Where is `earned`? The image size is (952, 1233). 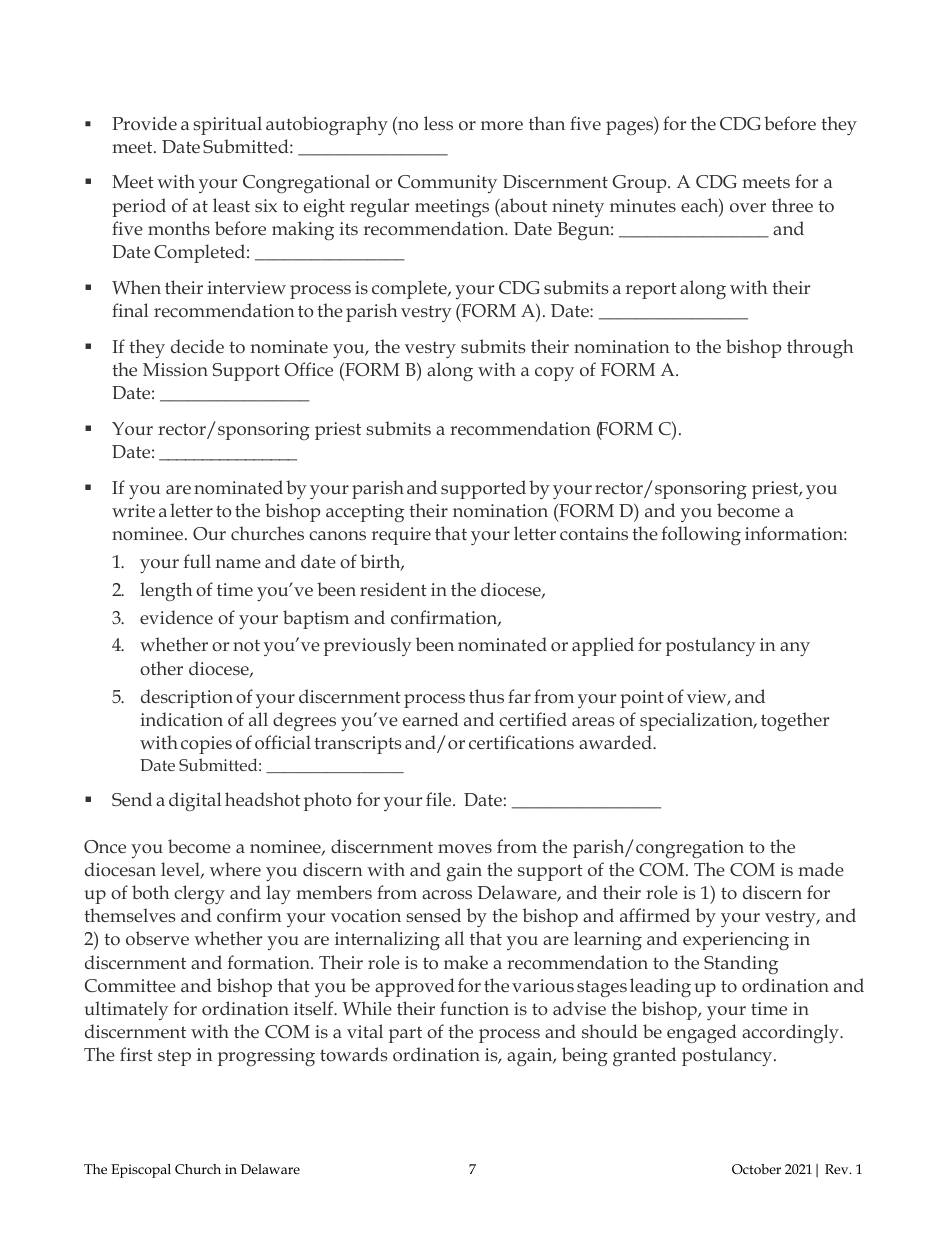
earned is located at coordinates (431, 719).
